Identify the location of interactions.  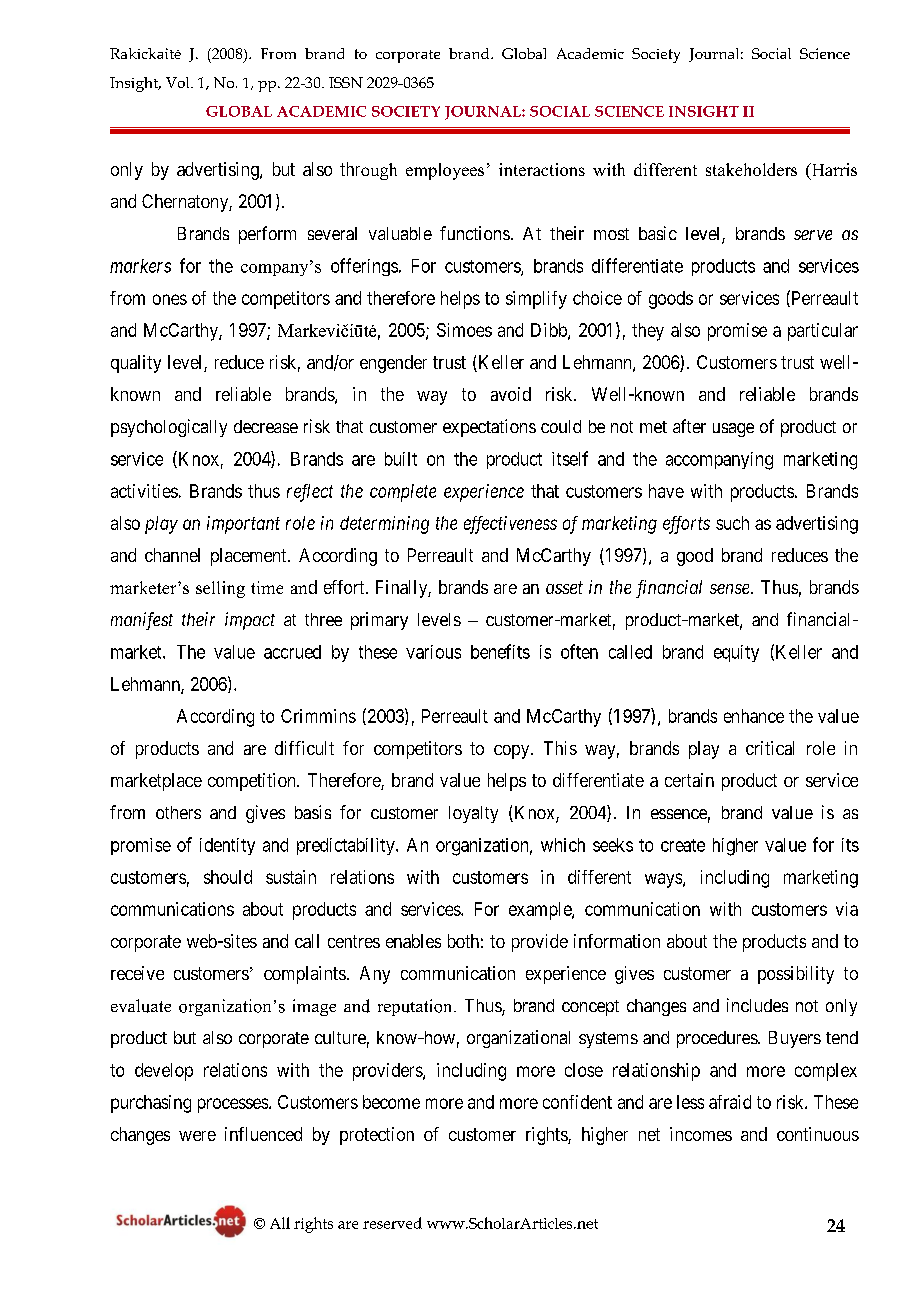
(542, 169).
